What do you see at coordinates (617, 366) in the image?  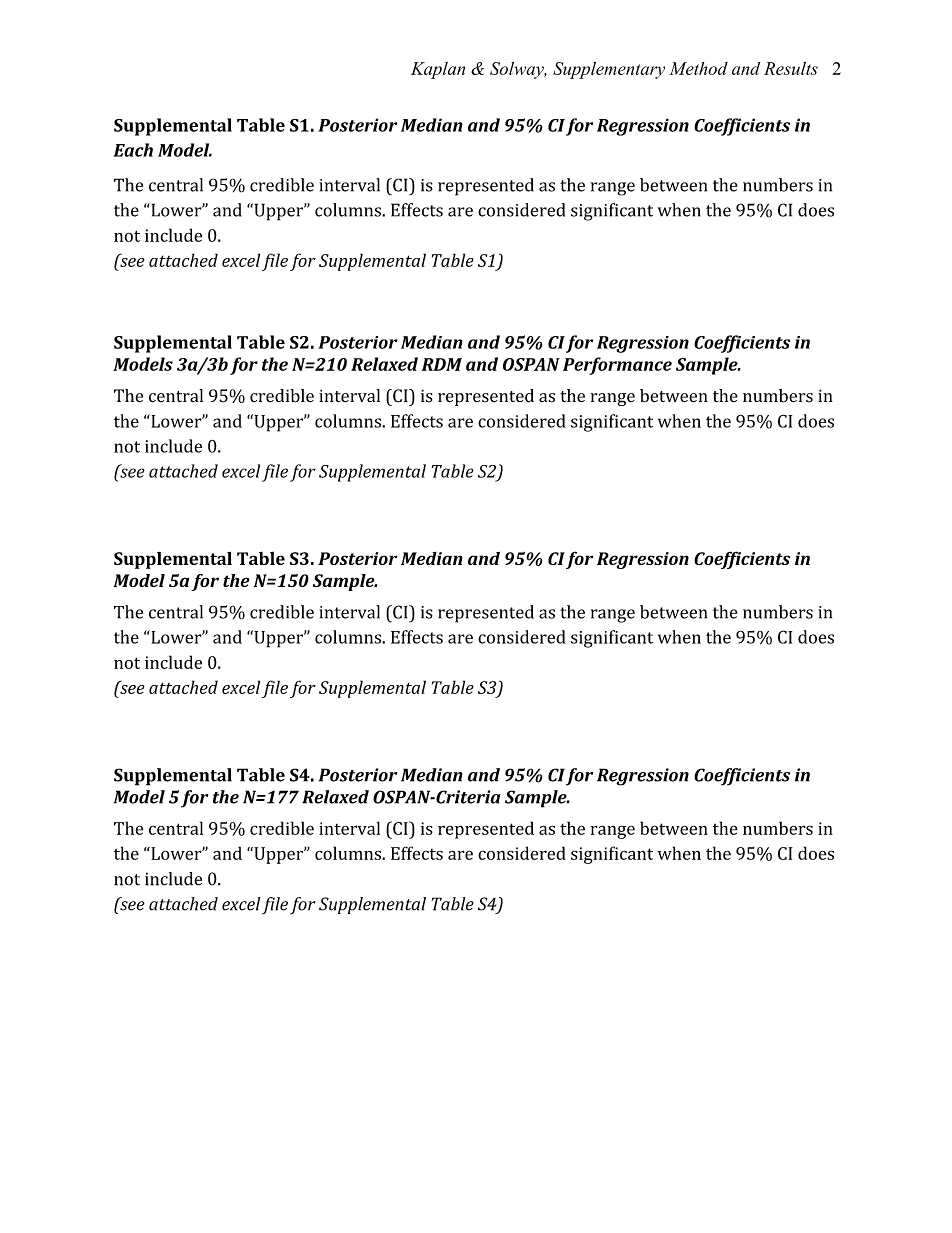 I see `Performance` at bounding box center [617, 366].
